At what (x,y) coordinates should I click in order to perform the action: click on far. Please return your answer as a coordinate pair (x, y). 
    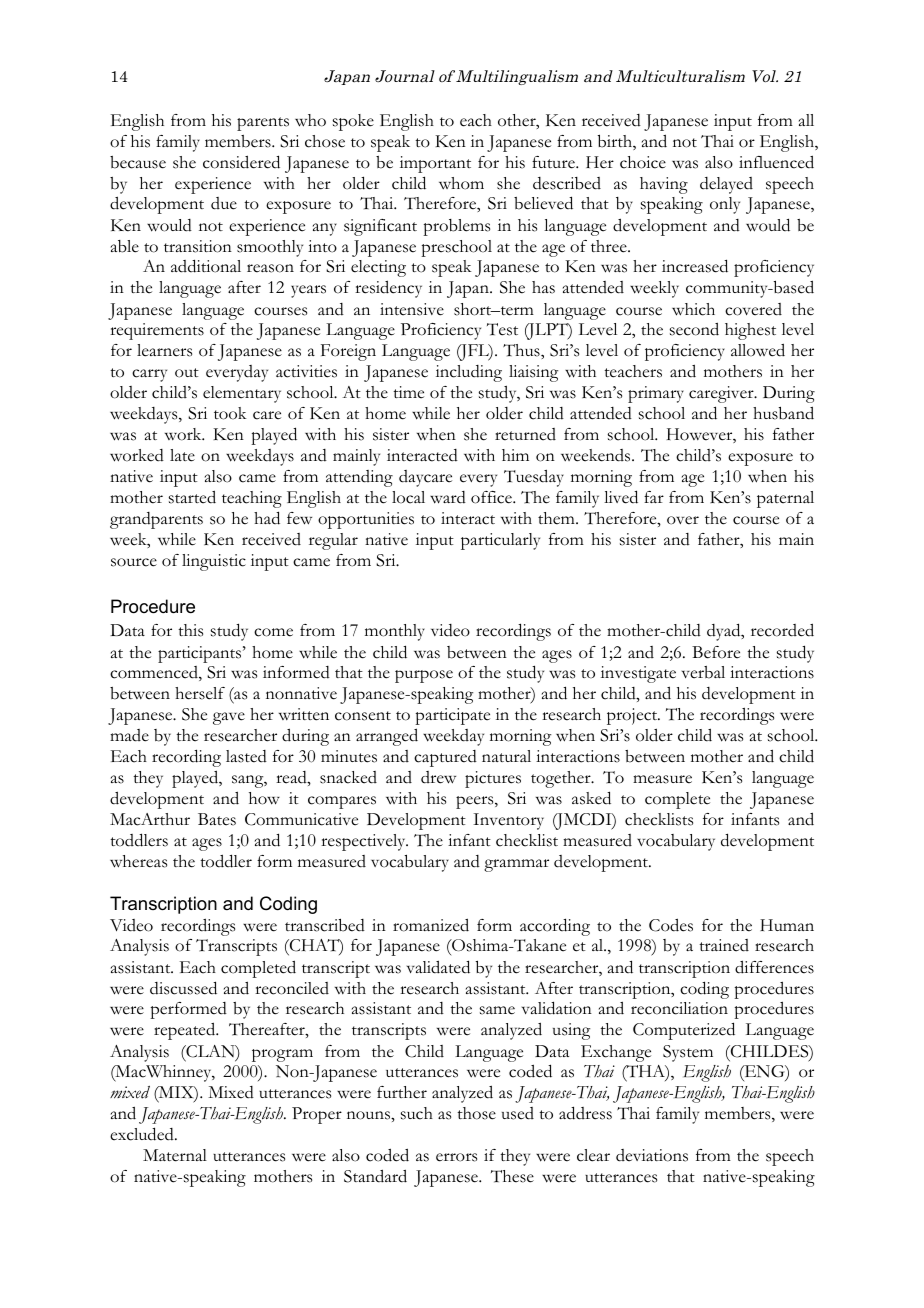
    Looking at the image, I should click on (654, 497).
